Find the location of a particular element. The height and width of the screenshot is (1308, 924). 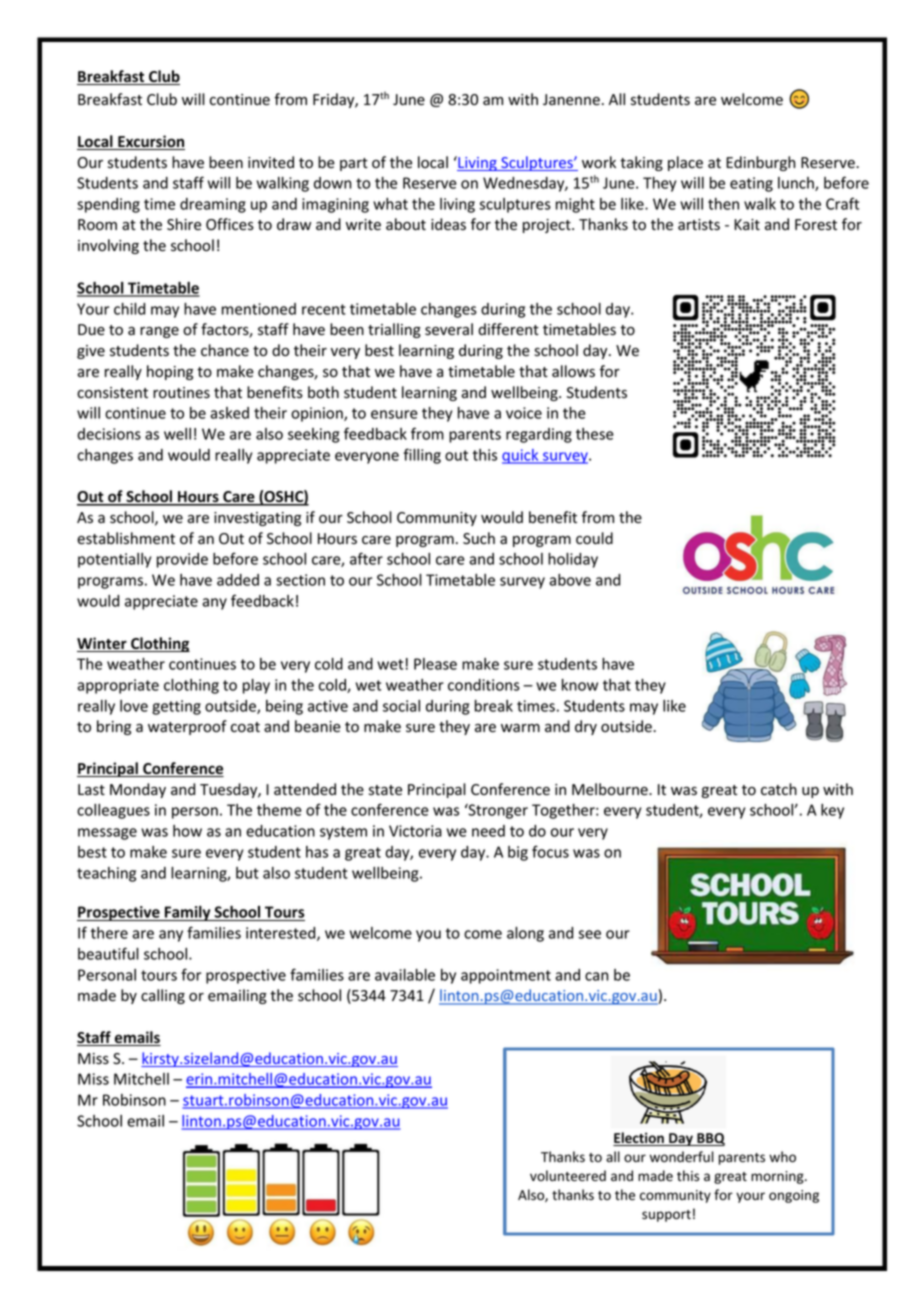

calling is located at coordinates (163, 996).
